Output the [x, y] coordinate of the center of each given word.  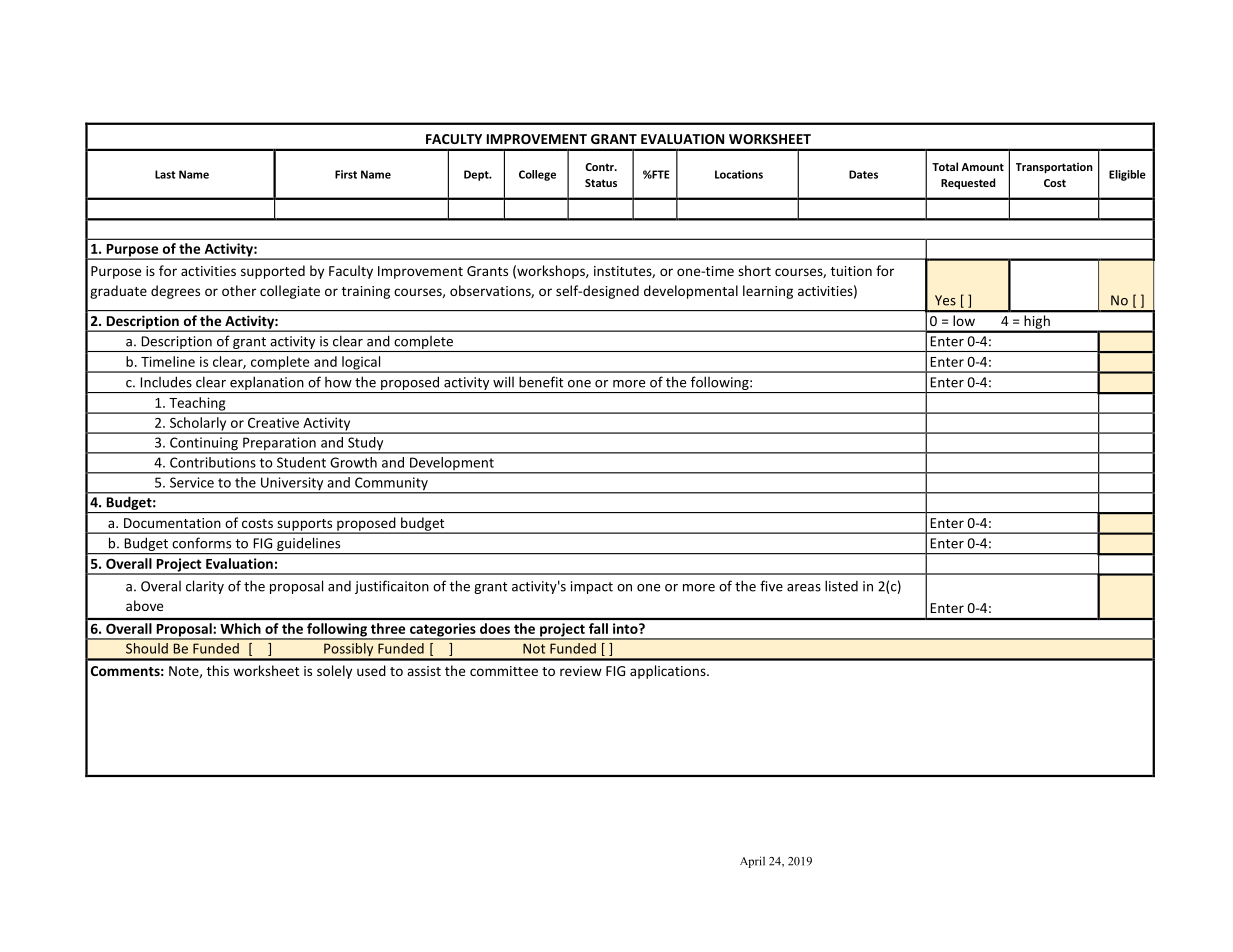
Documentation [172, 523]
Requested [968, 183]
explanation [267, 385]
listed [841, 586]
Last [165, 174]
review [581, 671]
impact [592, 587]
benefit [541, 382]
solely [334, 672]
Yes [945, 300]
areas [804, 588]
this [218, 670]
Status [601, 183]
